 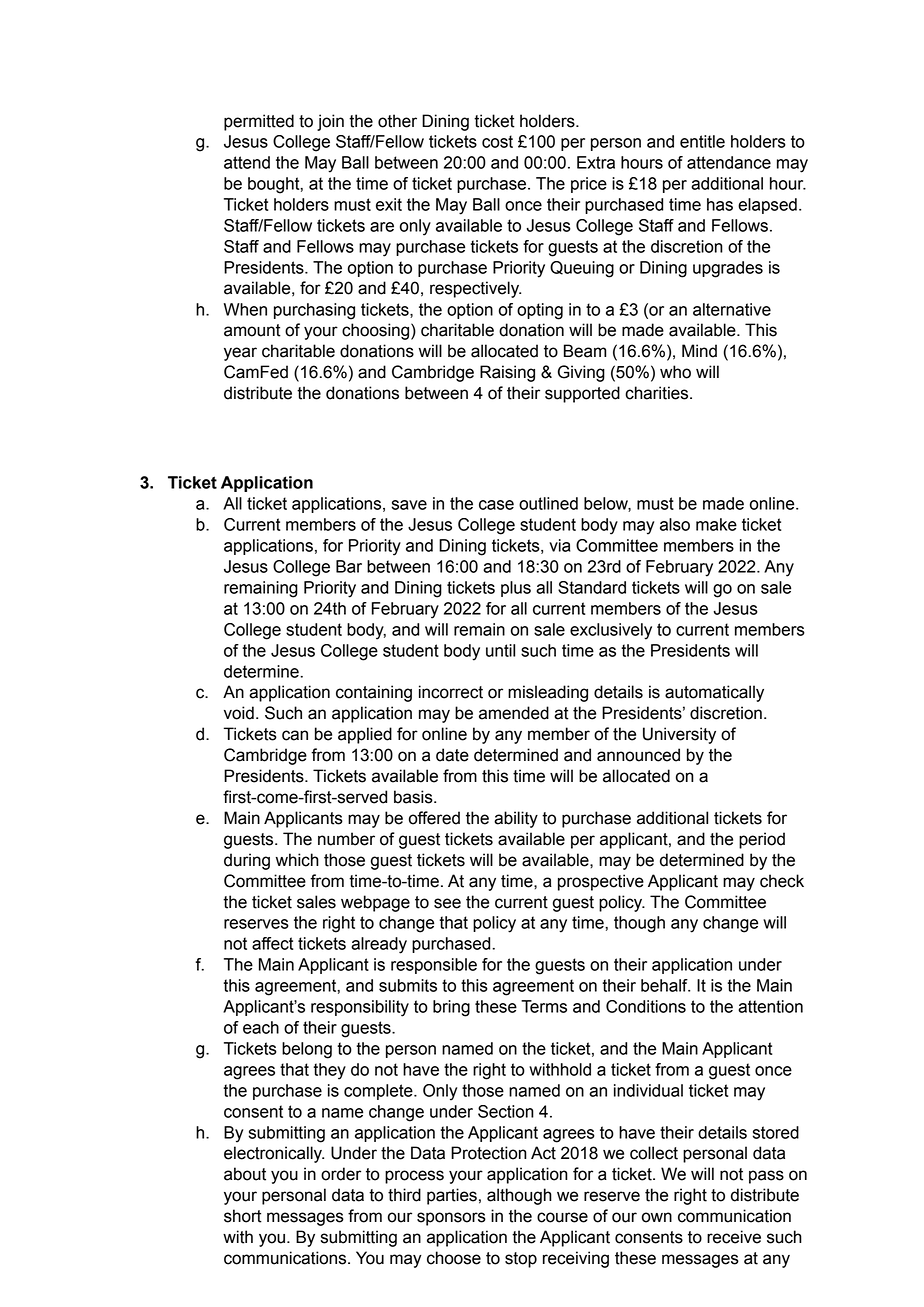 I want to click on stop, so click(x=521, y=1260).
